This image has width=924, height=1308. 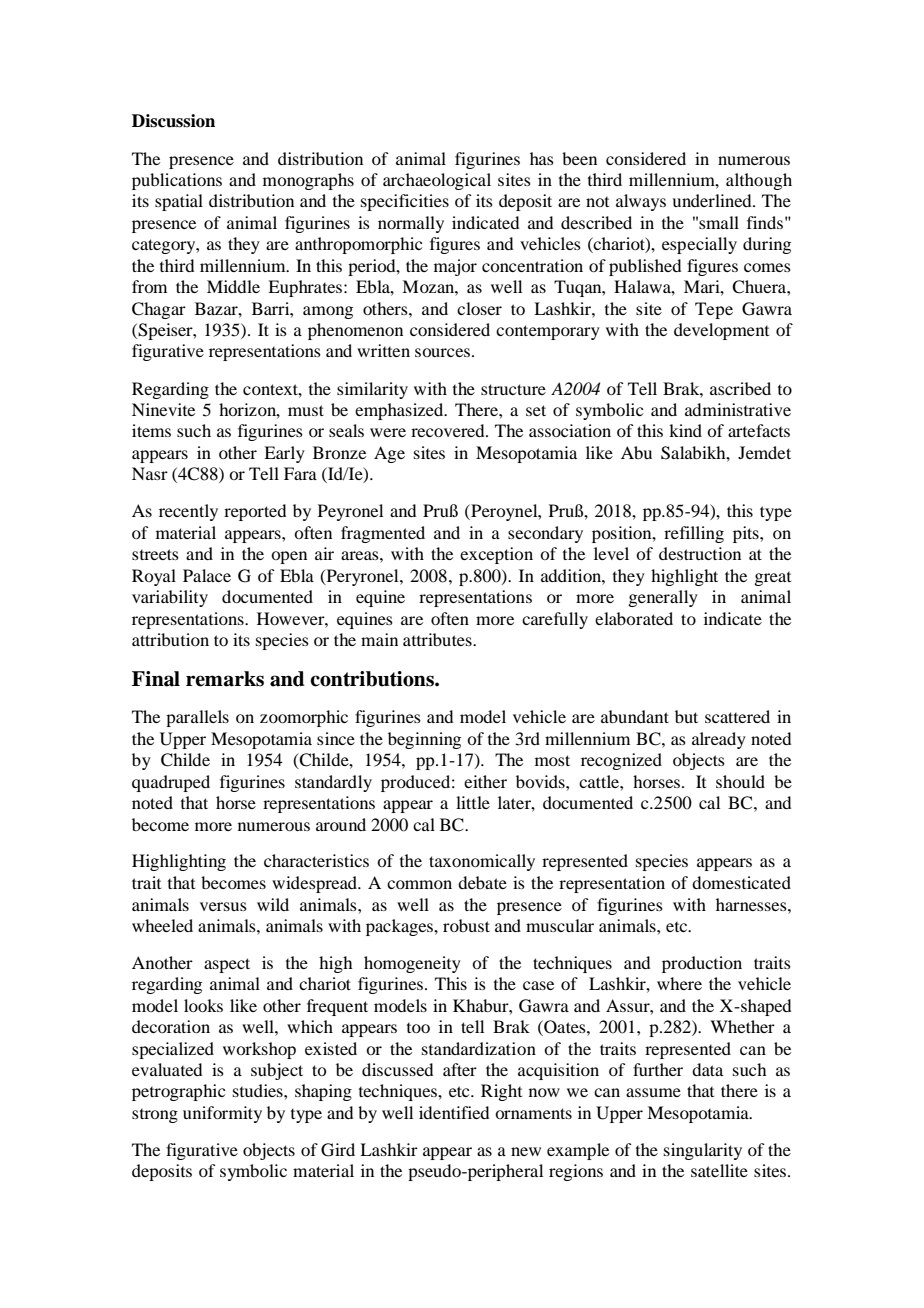 I want to click on publications, so click(x=177, y=181).
